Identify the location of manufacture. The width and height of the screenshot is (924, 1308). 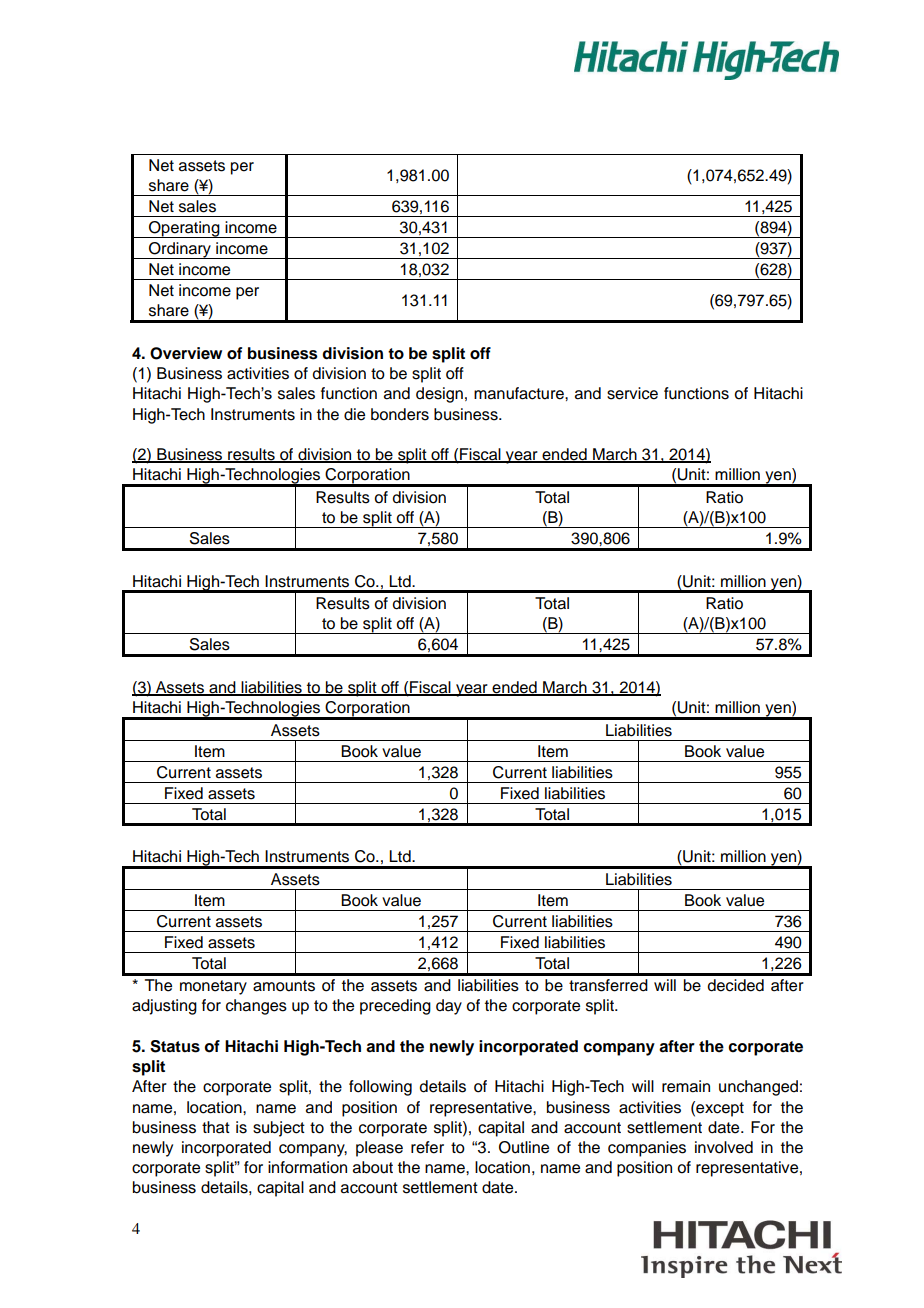
(520, 393).
